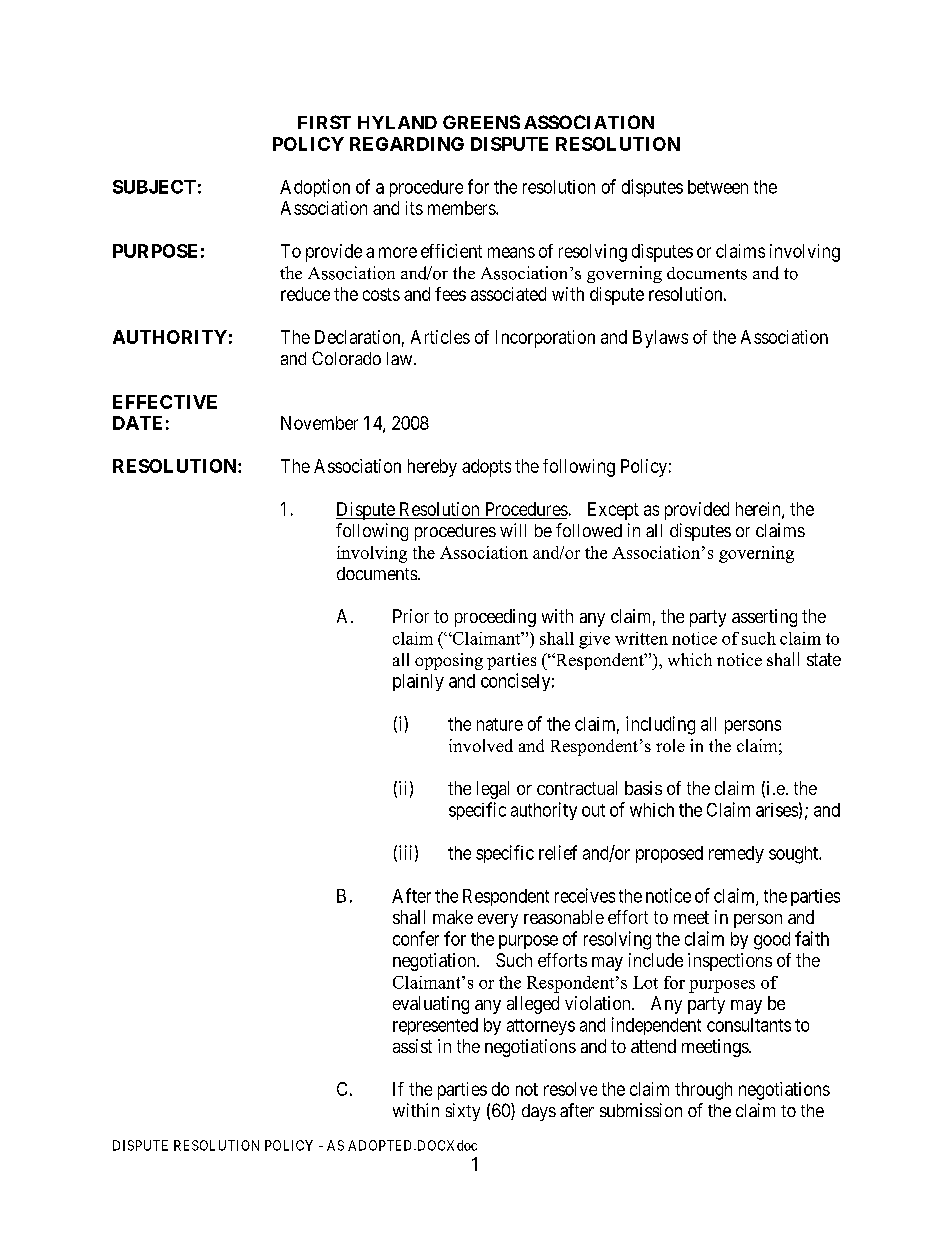 The image size is (952, 1233). I want to click on Prior, so click(411, 616).
